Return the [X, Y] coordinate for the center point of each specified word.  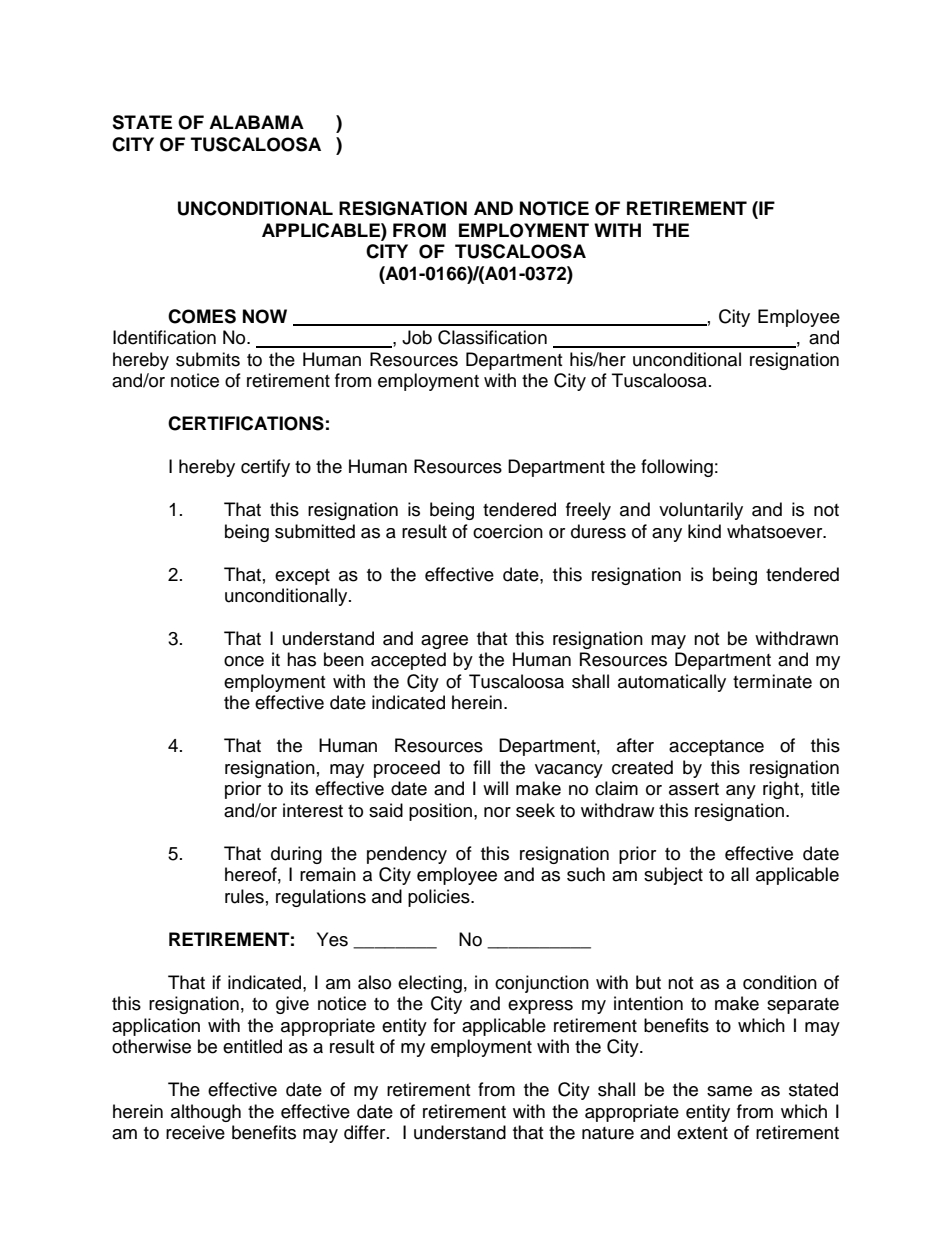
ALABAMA [256, 122]
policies [440, 898]
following [677, 468]
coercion [508, 531]
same [729, 1091]
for [444, 1025]
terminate [772, 681]
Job [417, 337]
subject [673, 876]
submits [208, 359]
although [206, 1113]
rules [244, 896]
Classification [492, 337]
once [244, 661]
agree [444, 642]
